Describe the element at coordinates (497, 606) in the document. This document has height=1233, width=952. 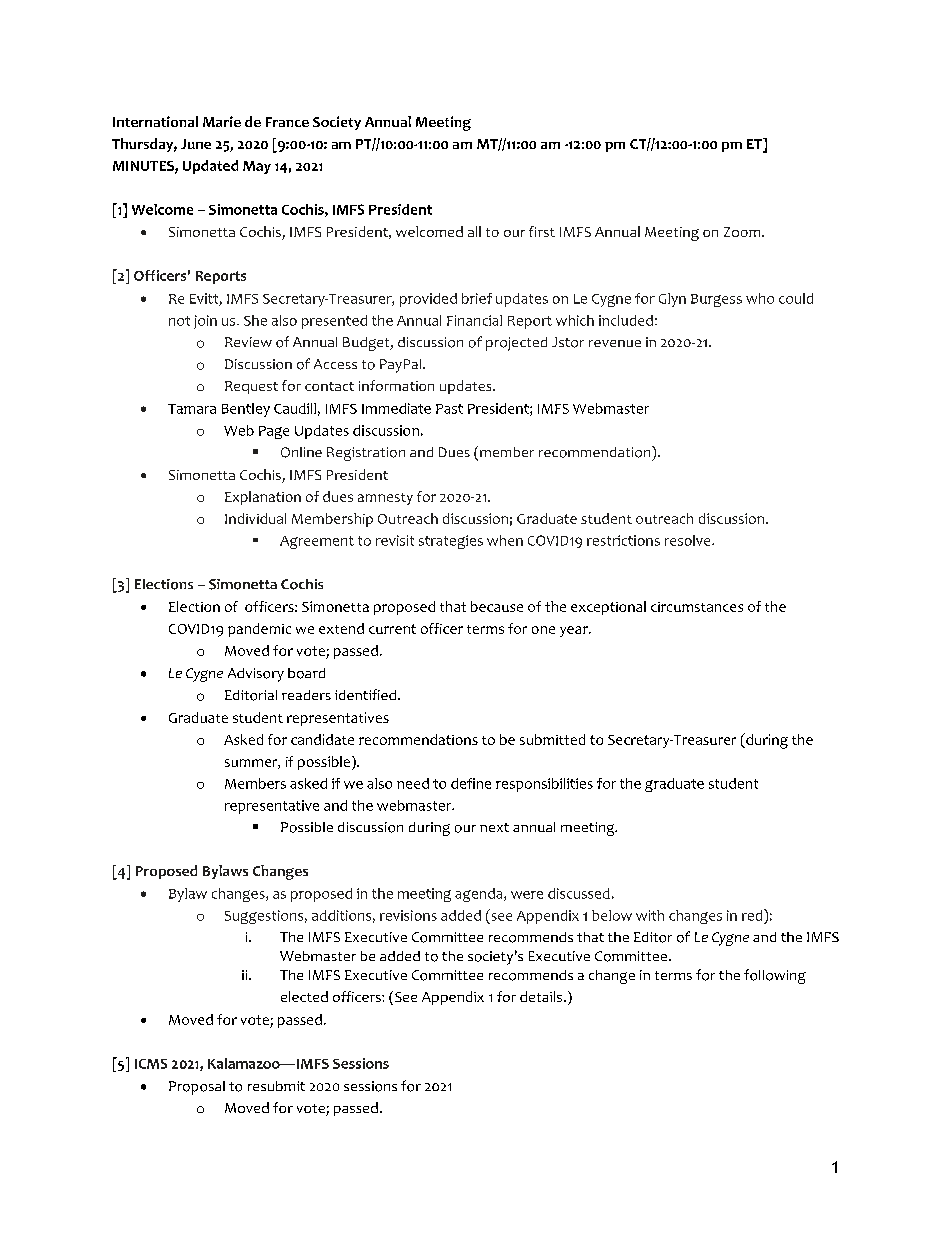
I see `because` at that location.
